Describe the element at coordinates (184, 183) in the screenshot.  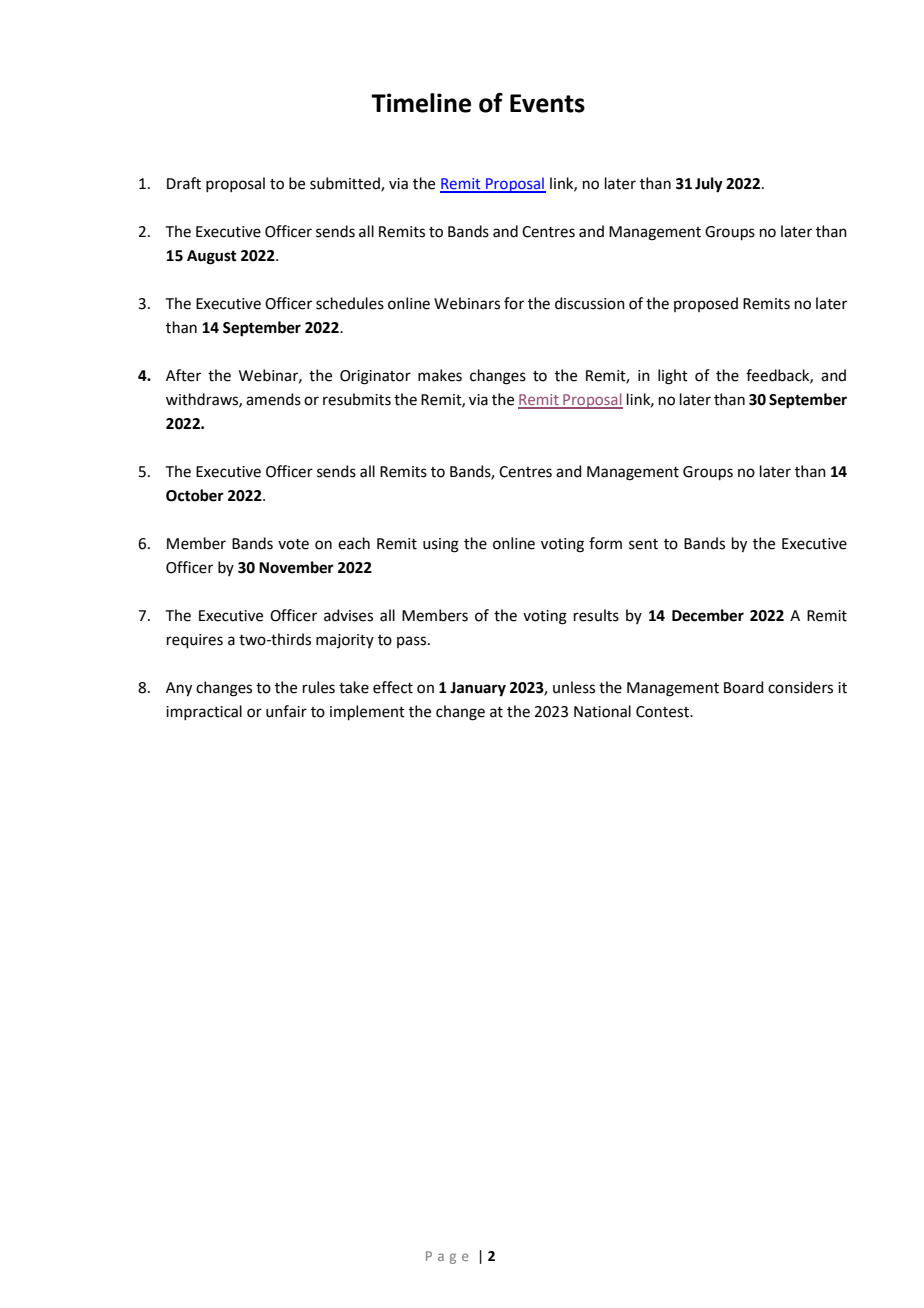
I see `Draft` at that location.
